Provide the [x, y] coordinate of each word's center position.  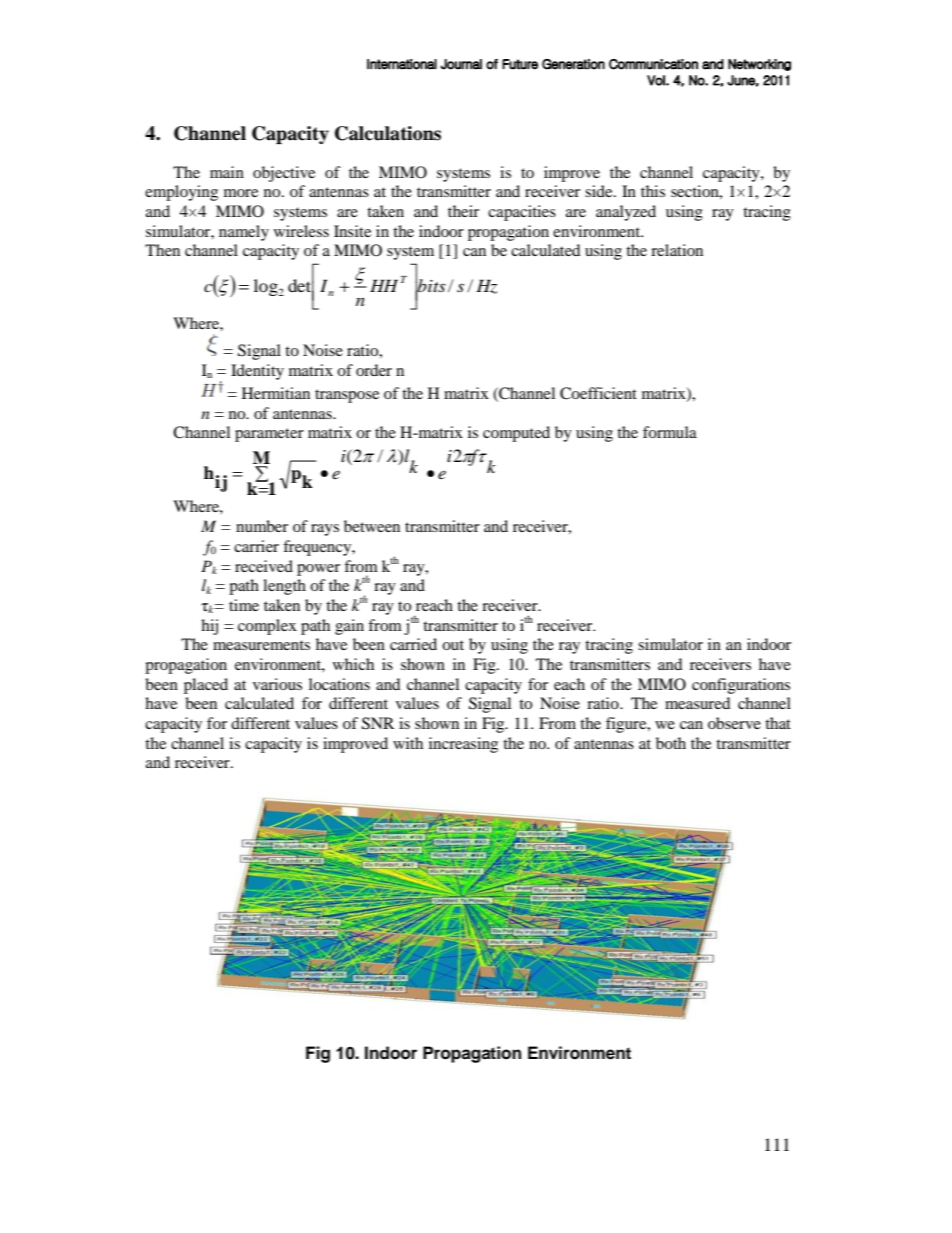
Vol [657, 80]
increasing [463, 745]
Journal [461, 64]
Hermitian [276, 393]
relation [677, 250]
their [463, 211]
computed [516, 434]
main [227, 172]
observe [734, 723]
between [372, 526]
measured [698, 703]
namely [244, 233]
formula [670, 432]
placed [206, 686]
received [264, 566]
